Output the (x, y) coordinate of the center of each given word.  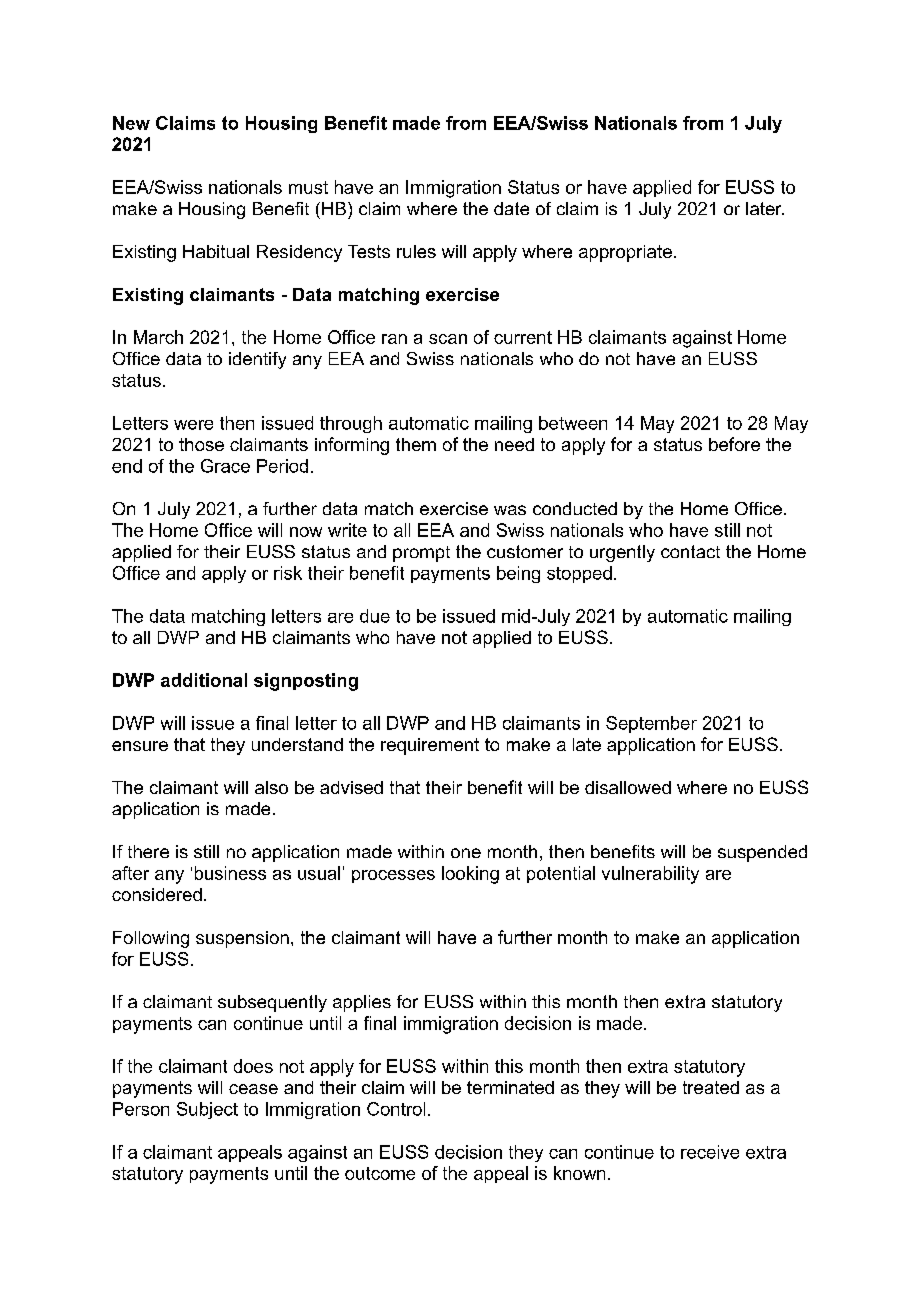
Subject (207, 1110)
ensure (140, 746)
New (131, 123)
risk (288, 573)
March (158, 337)
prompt (421, 554)
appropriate (625, 253)
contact (690, 551)
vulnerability (650, 875)
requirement (430, 746)
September (651, 724)
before (734, 444)
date (511, 208)
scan (448, 339)
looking (470, 875)
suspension (242, 939)
